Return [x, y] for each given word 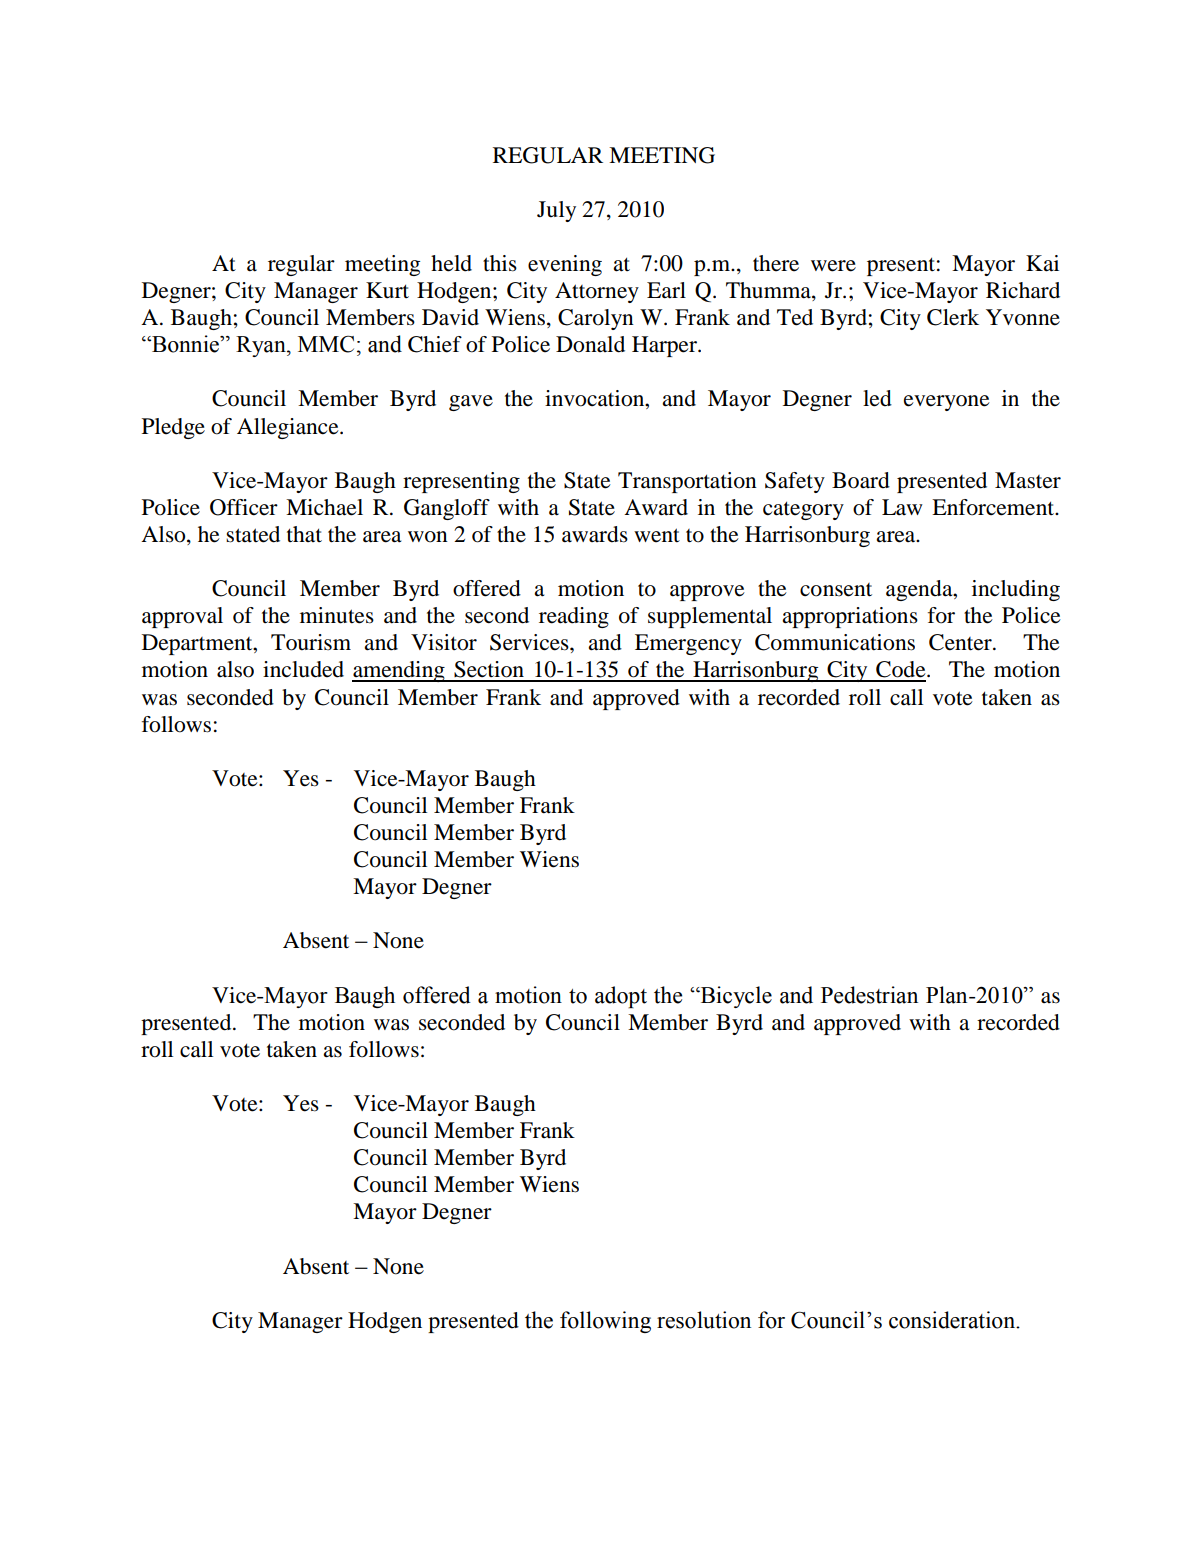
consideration [953, 1320]
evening [565, 265]
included [303, 669]
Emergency [688, 644]
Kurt [387, 290]
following [605, 1322]
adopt [621, 997]
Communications [835, 642]
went [657, 535]
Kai [1042, 263]
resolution [704, 1320]
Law [902, 507]
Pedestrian [869, 995]
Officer [244, 507]
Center [961, 642]
